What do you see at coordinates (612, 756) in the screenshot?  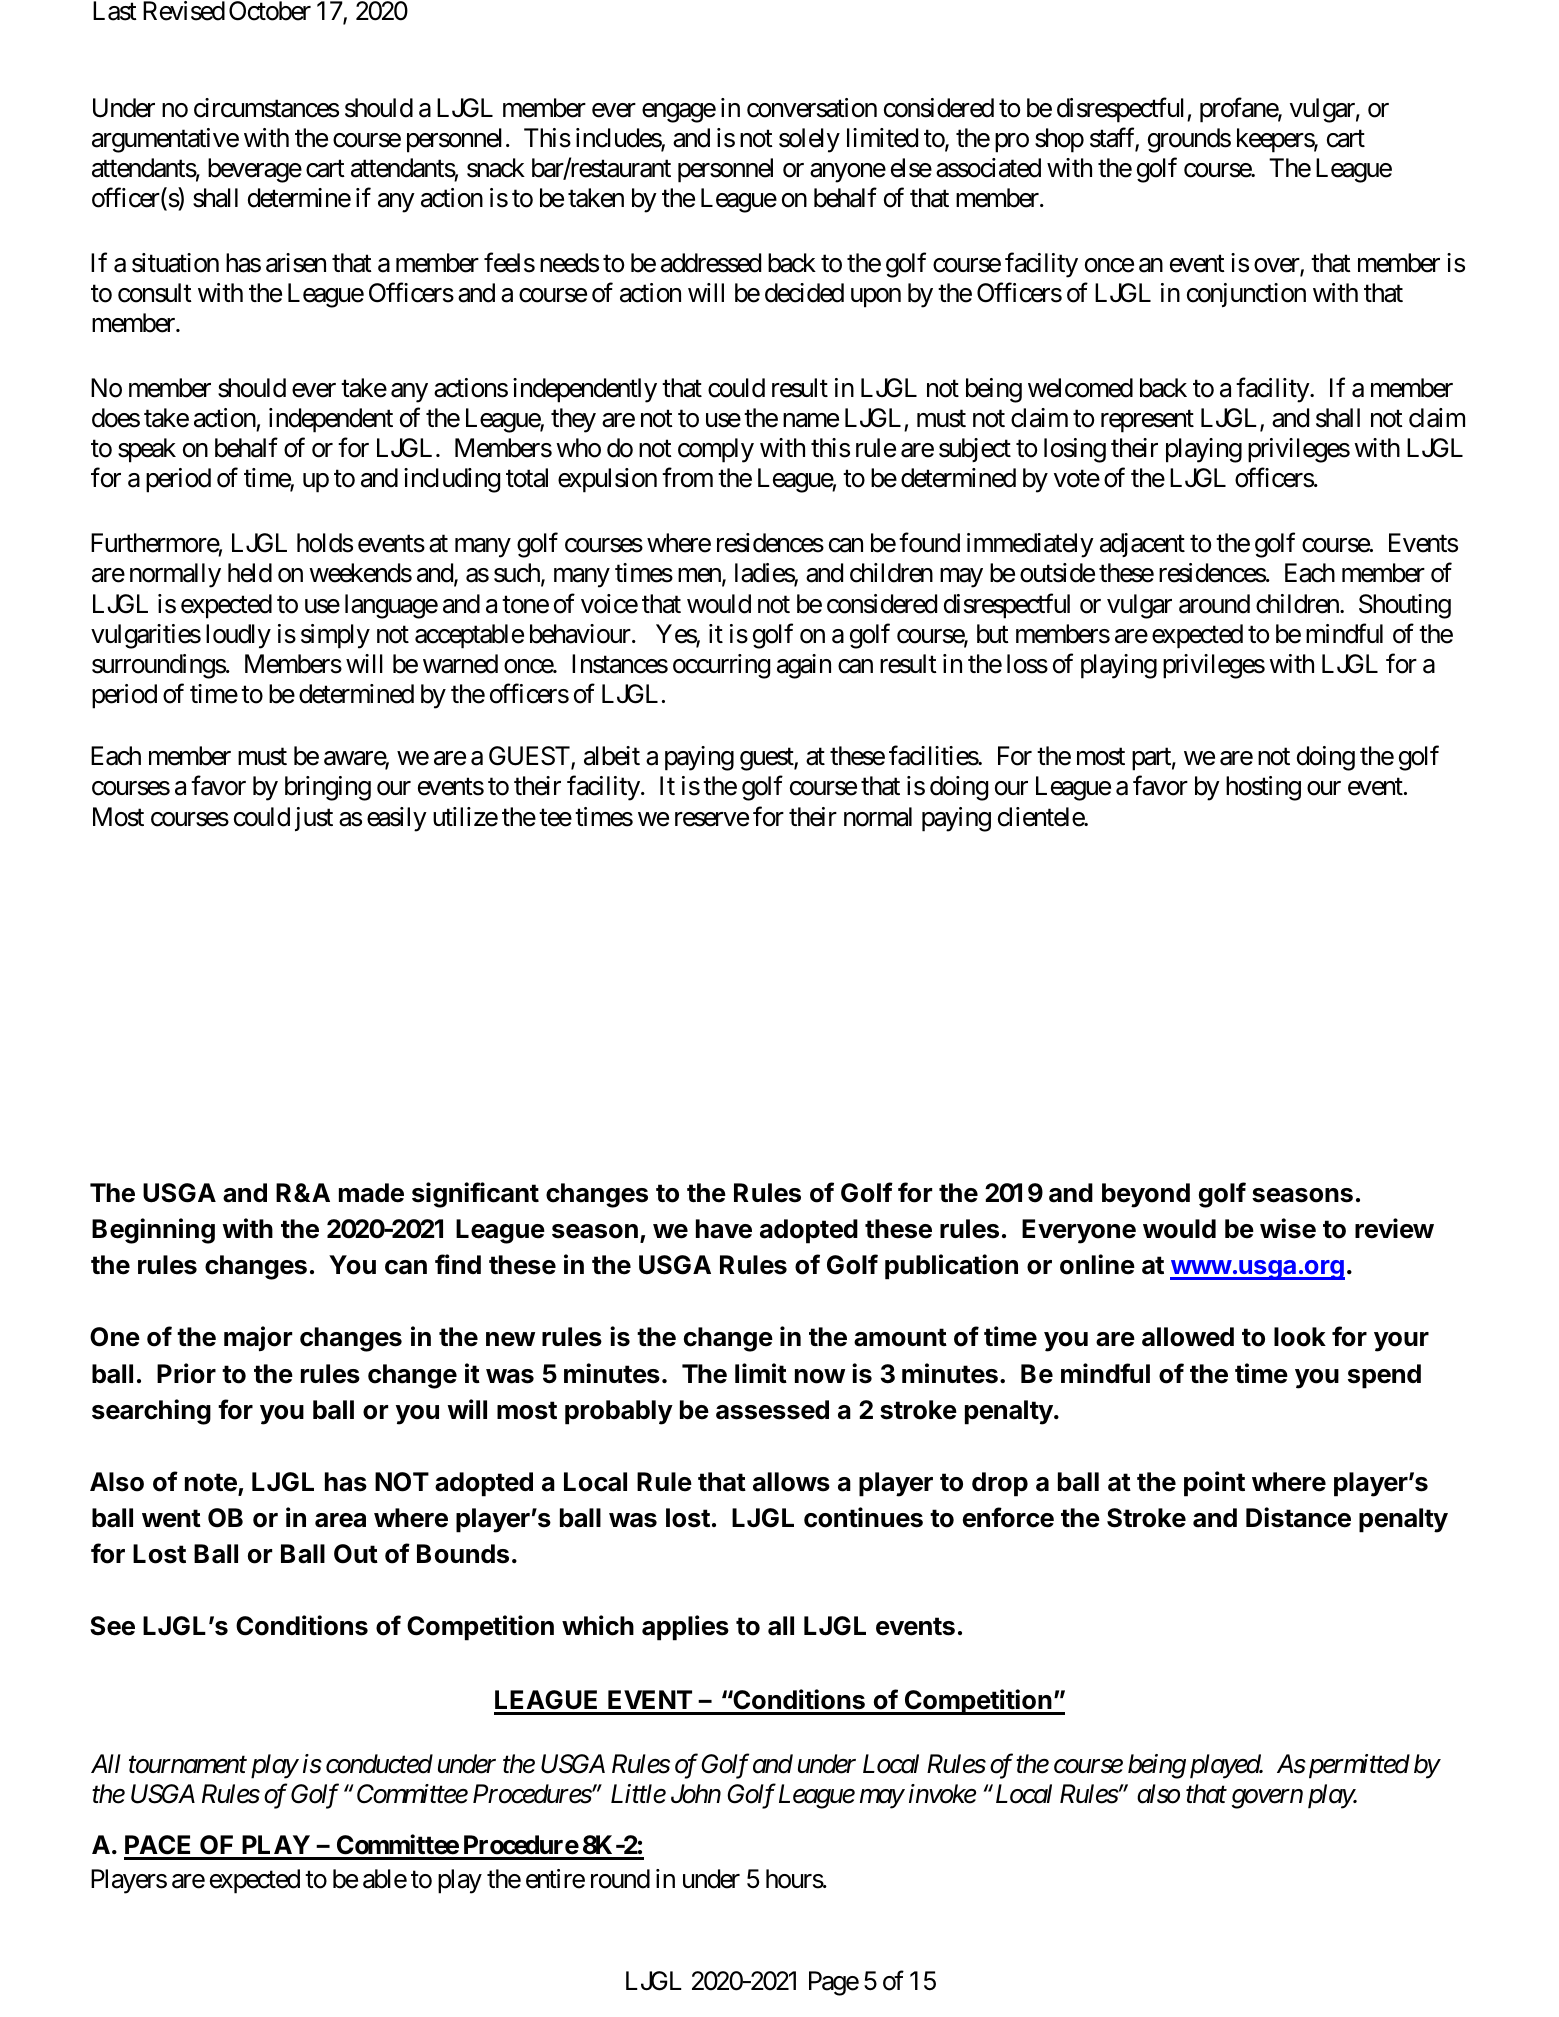 I see `albeit` at bounding box center [612, 756].
